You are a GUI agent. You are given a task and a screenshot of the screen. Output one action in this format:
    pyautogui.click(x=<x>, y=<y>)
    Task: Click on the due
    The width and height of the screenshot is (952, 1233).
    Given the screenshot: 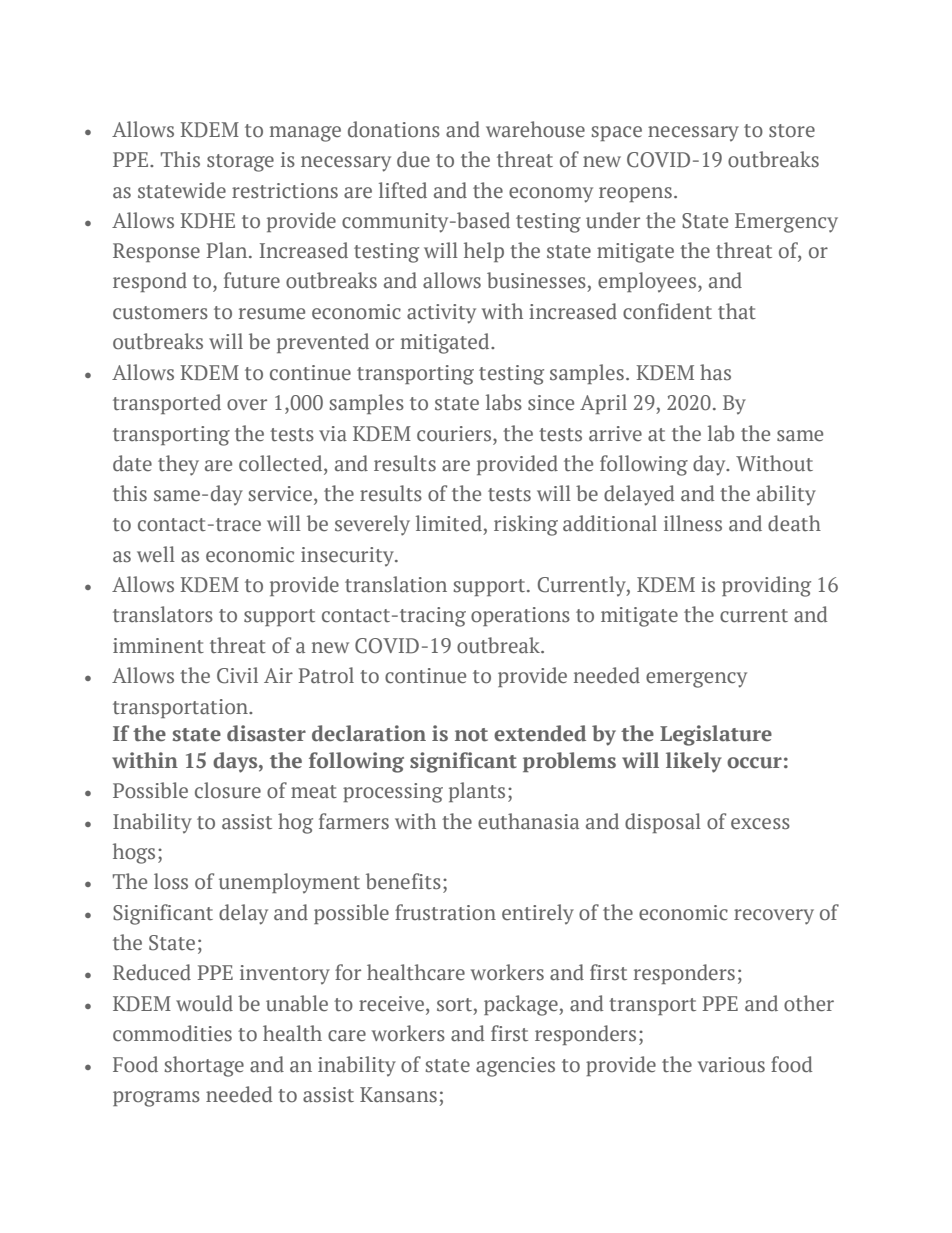 What is the action you would take?
    pyautogui.click(x=413, y=159)
